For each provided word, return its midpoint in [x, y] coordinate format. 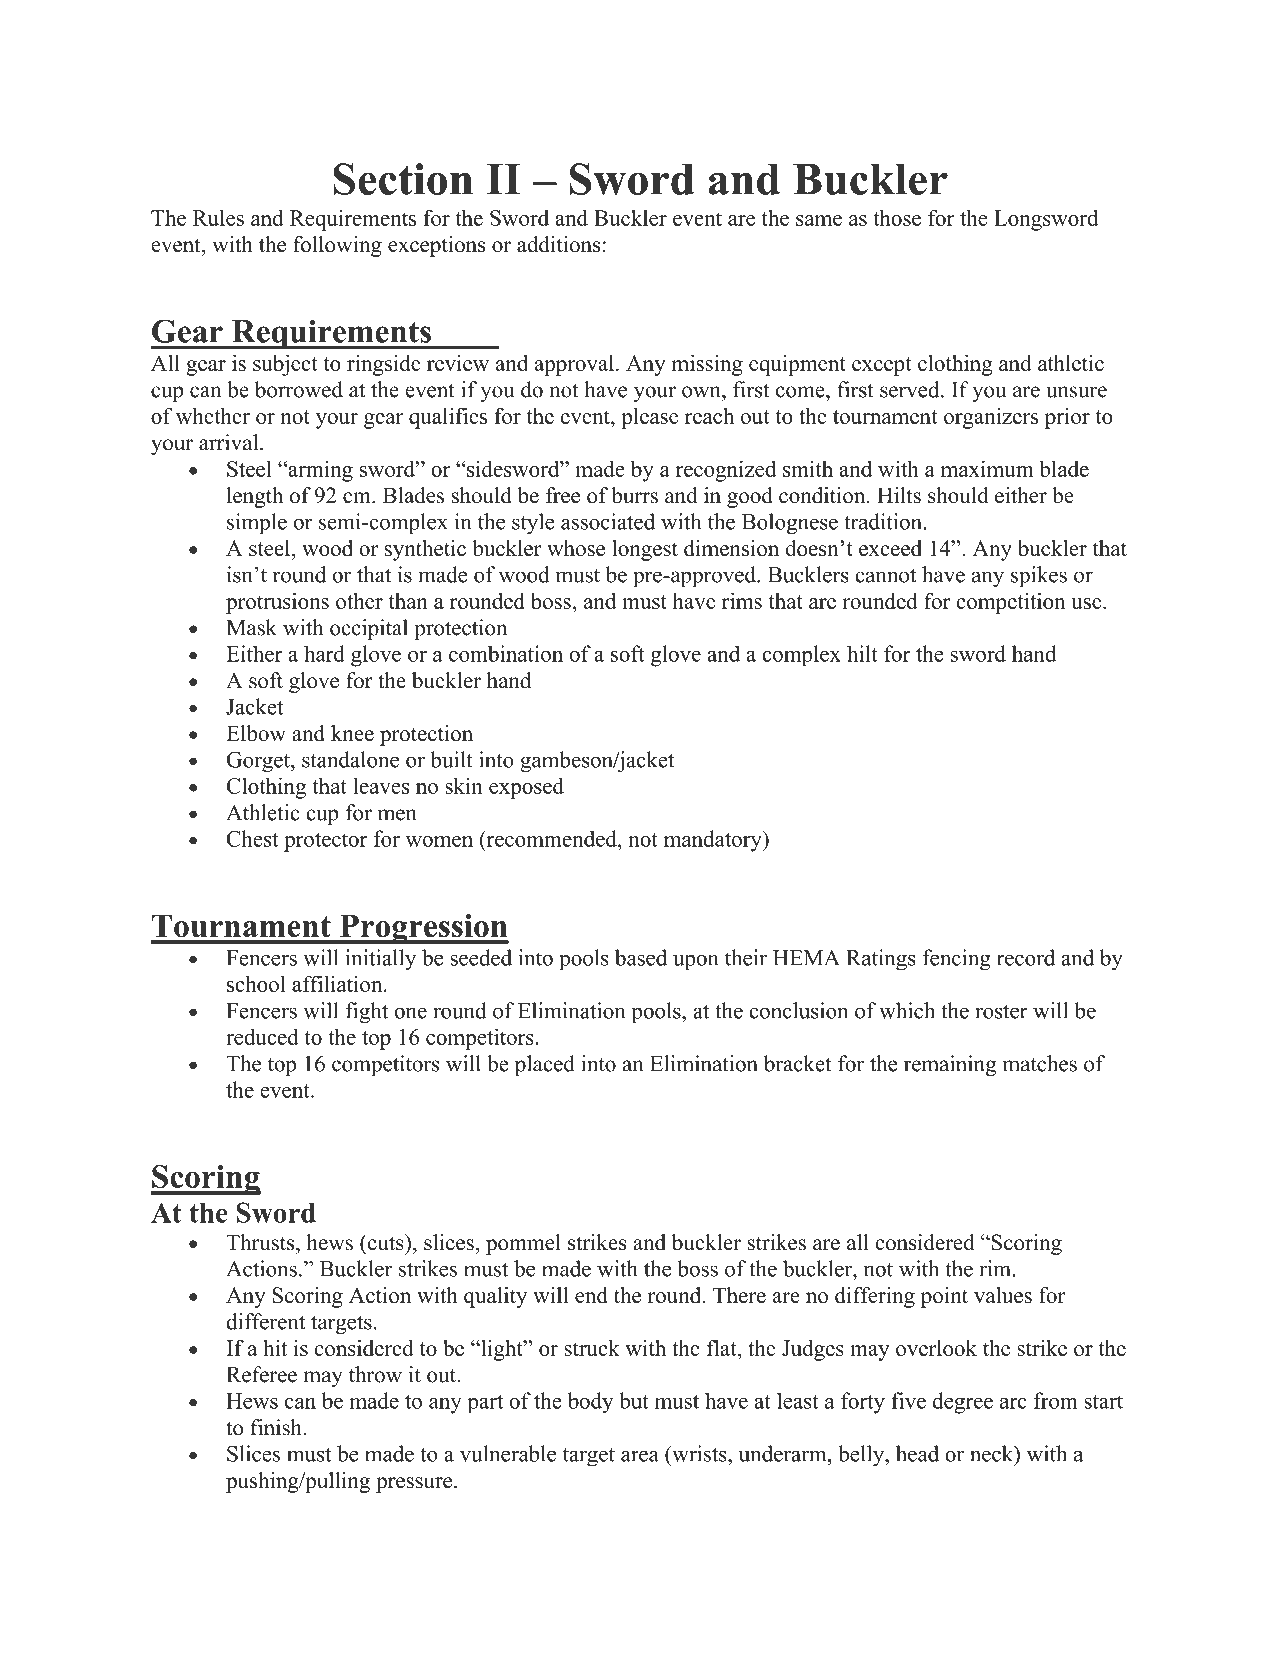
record [1026, 957]
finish [277, 1427]
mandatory [714, 841]
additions [558, 244]
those [897, 217]
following [337, 246]
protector [326, 842]
